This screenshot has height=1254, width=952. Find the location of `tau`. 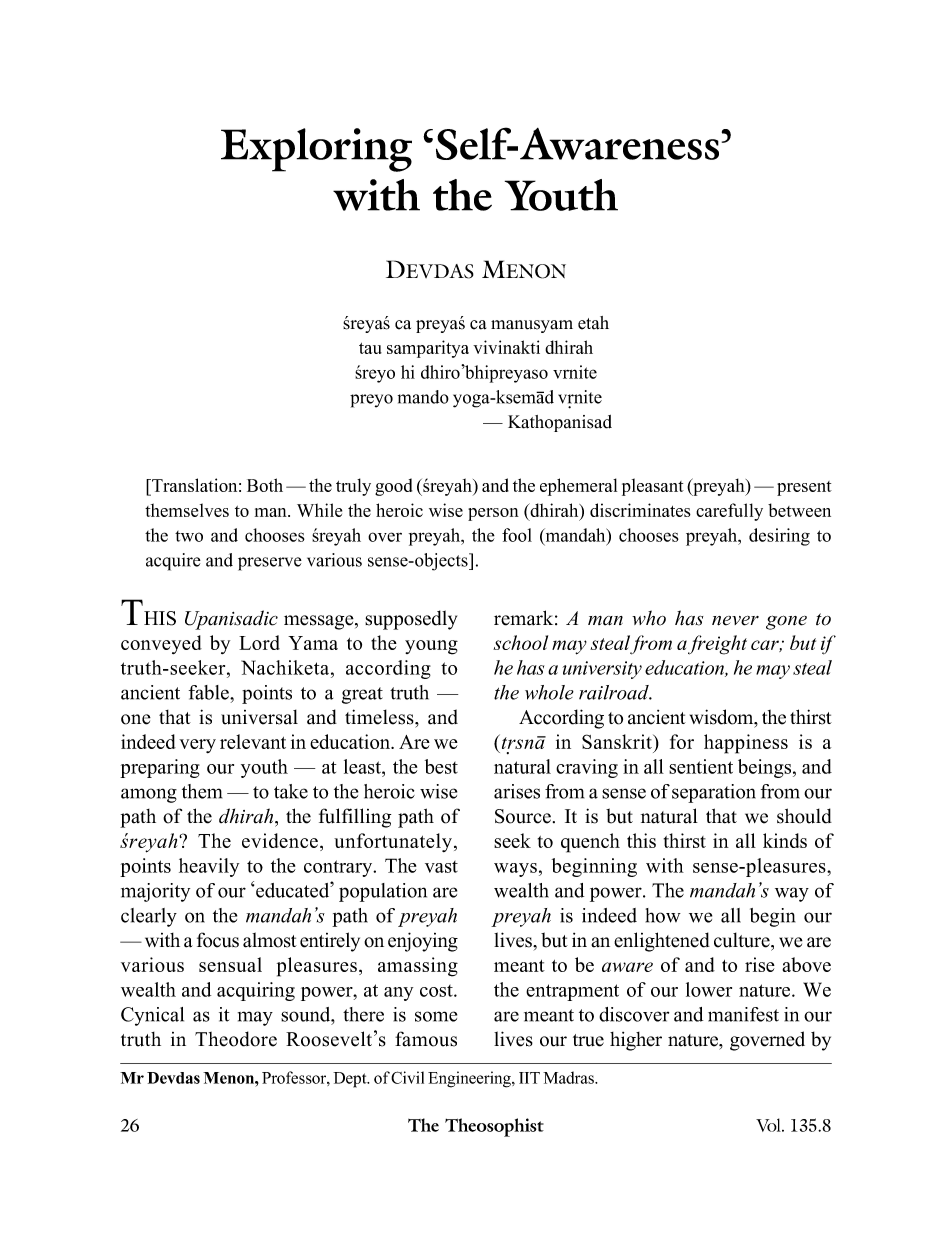

tau is located at coordinates (370, 348).
